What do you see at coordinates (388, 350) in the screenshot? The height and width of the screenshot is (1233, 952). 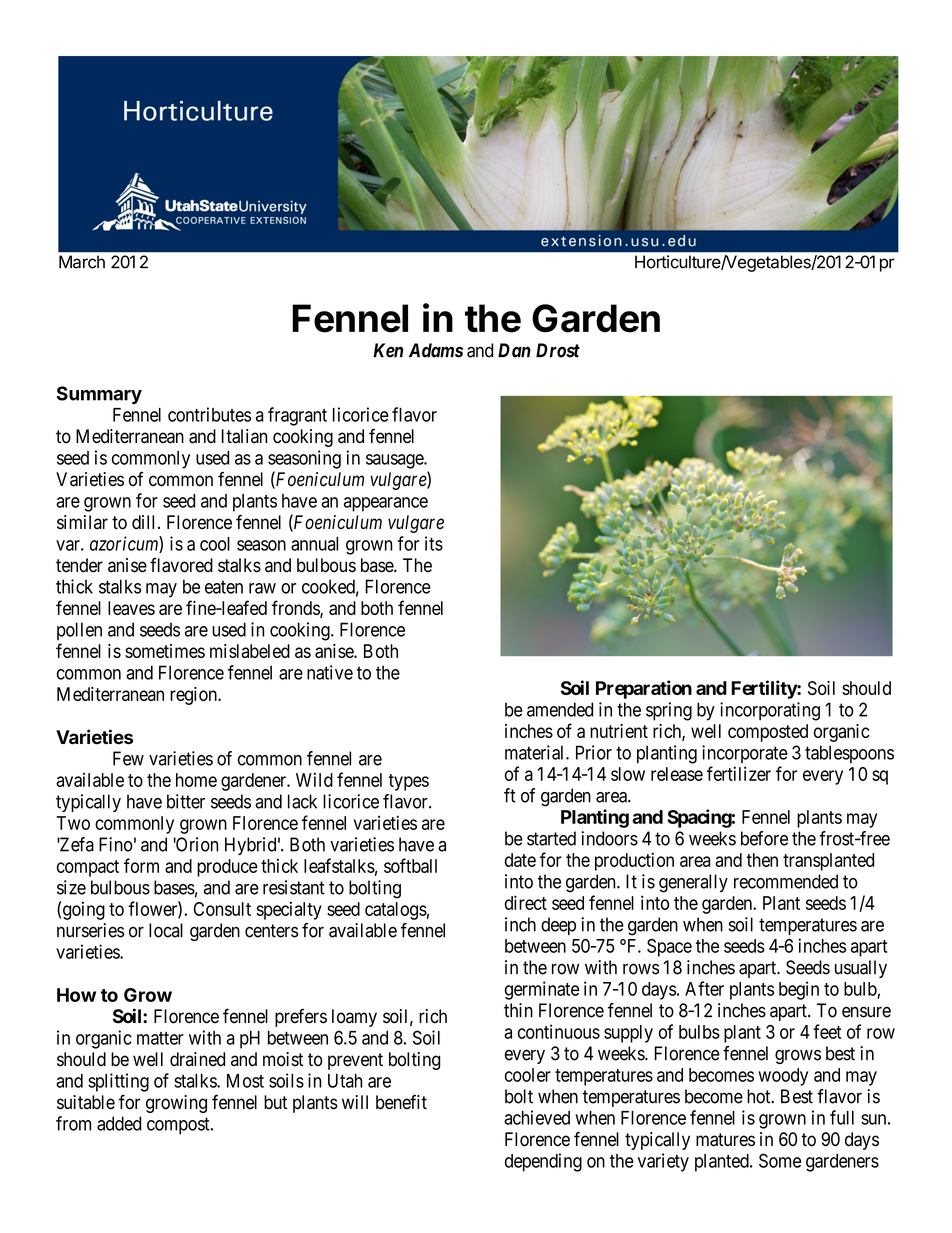 I see `Ken` at bounding box center [388, 350].
